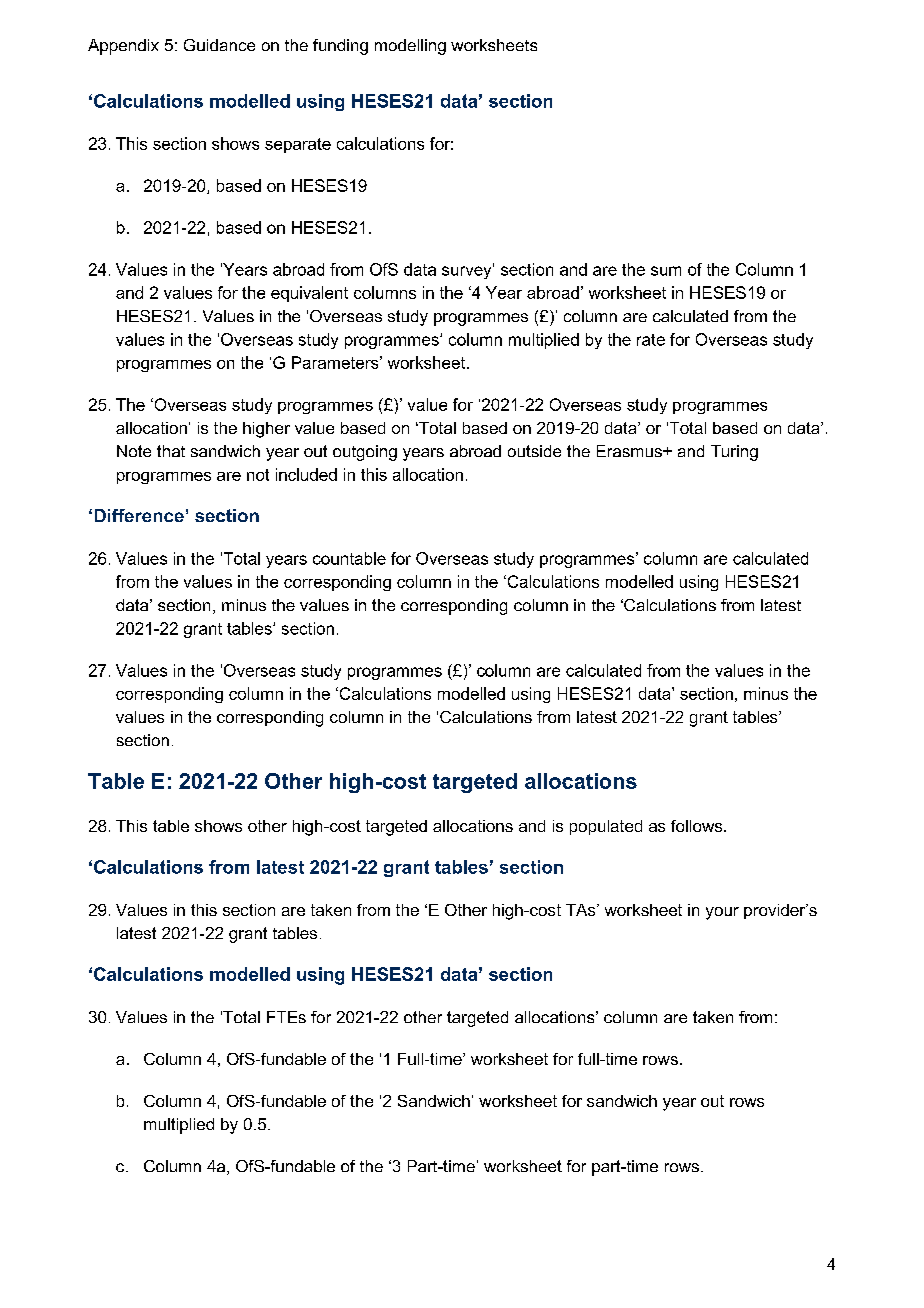 The image size is (924, 1308). What do you see at coordinates (219, 45) in the screenshot?
I see `Guidance` at bounding box center [219, 45].
